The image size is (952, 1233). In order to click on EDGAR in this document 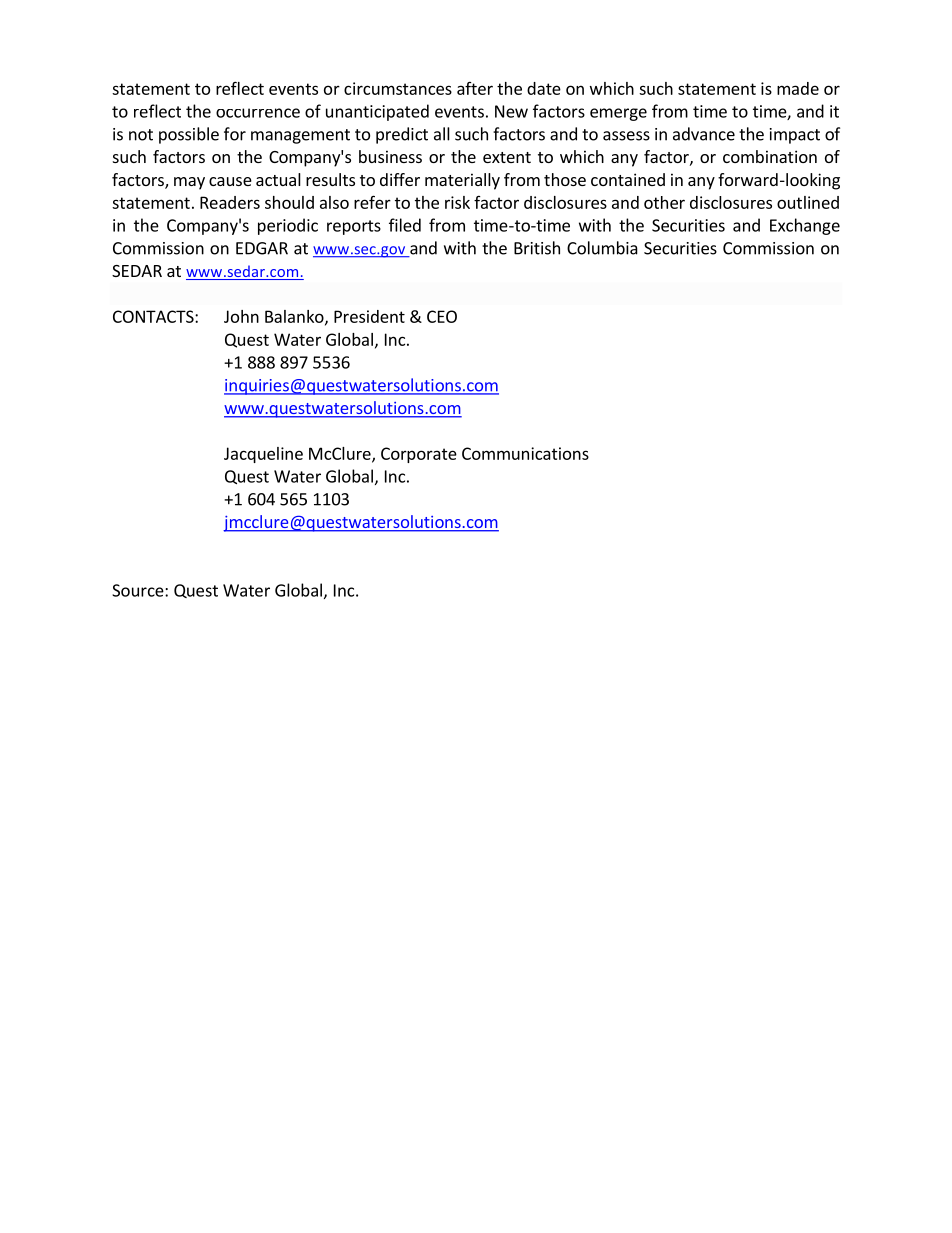, I will do `click(262, 248)`.
